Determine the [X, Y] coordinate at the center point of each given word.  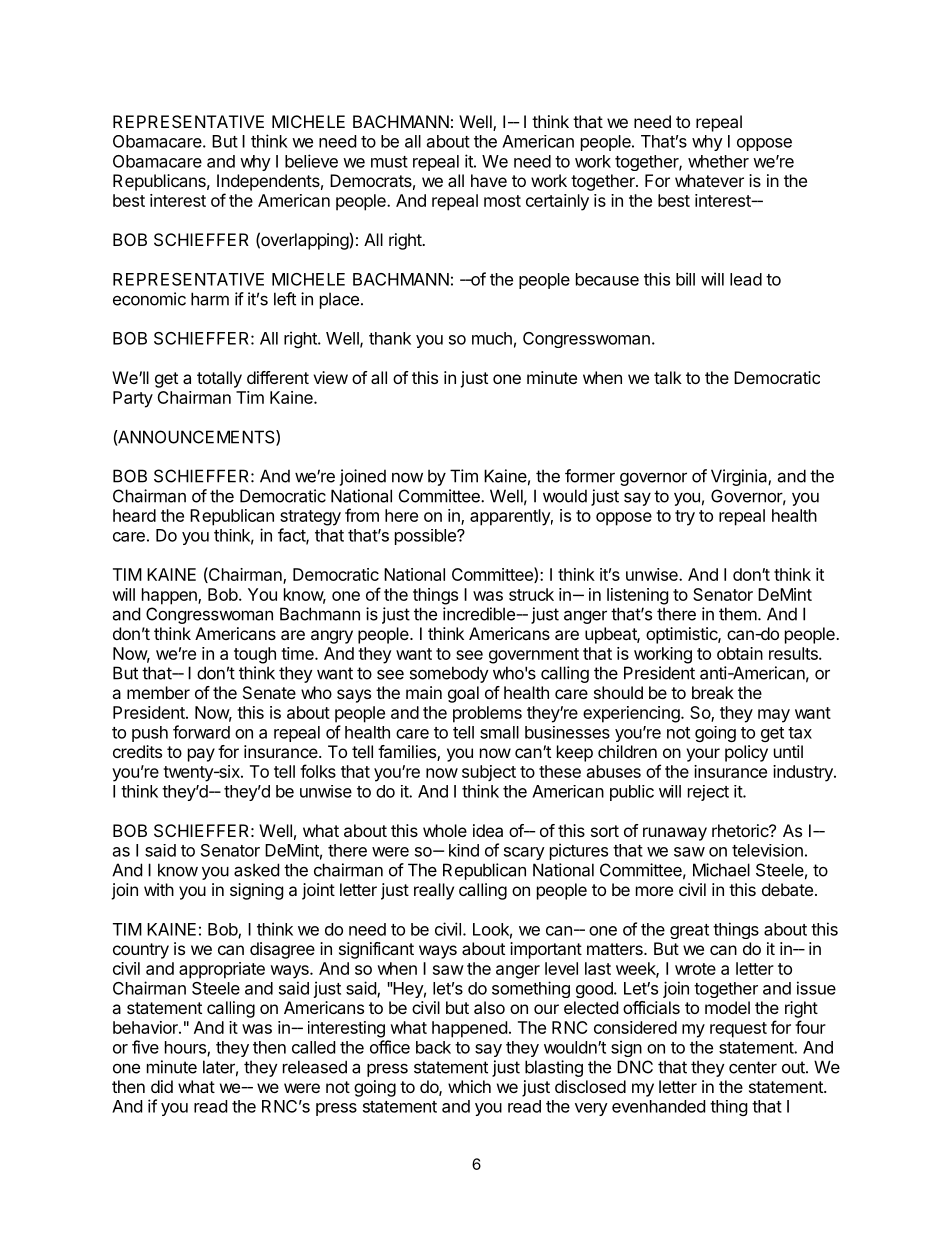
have [489, 180]
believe [311, 161]
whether [718, 161]
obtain [740, 653]
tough [255, 655]
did [162, 1086]
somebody [449, 674]
